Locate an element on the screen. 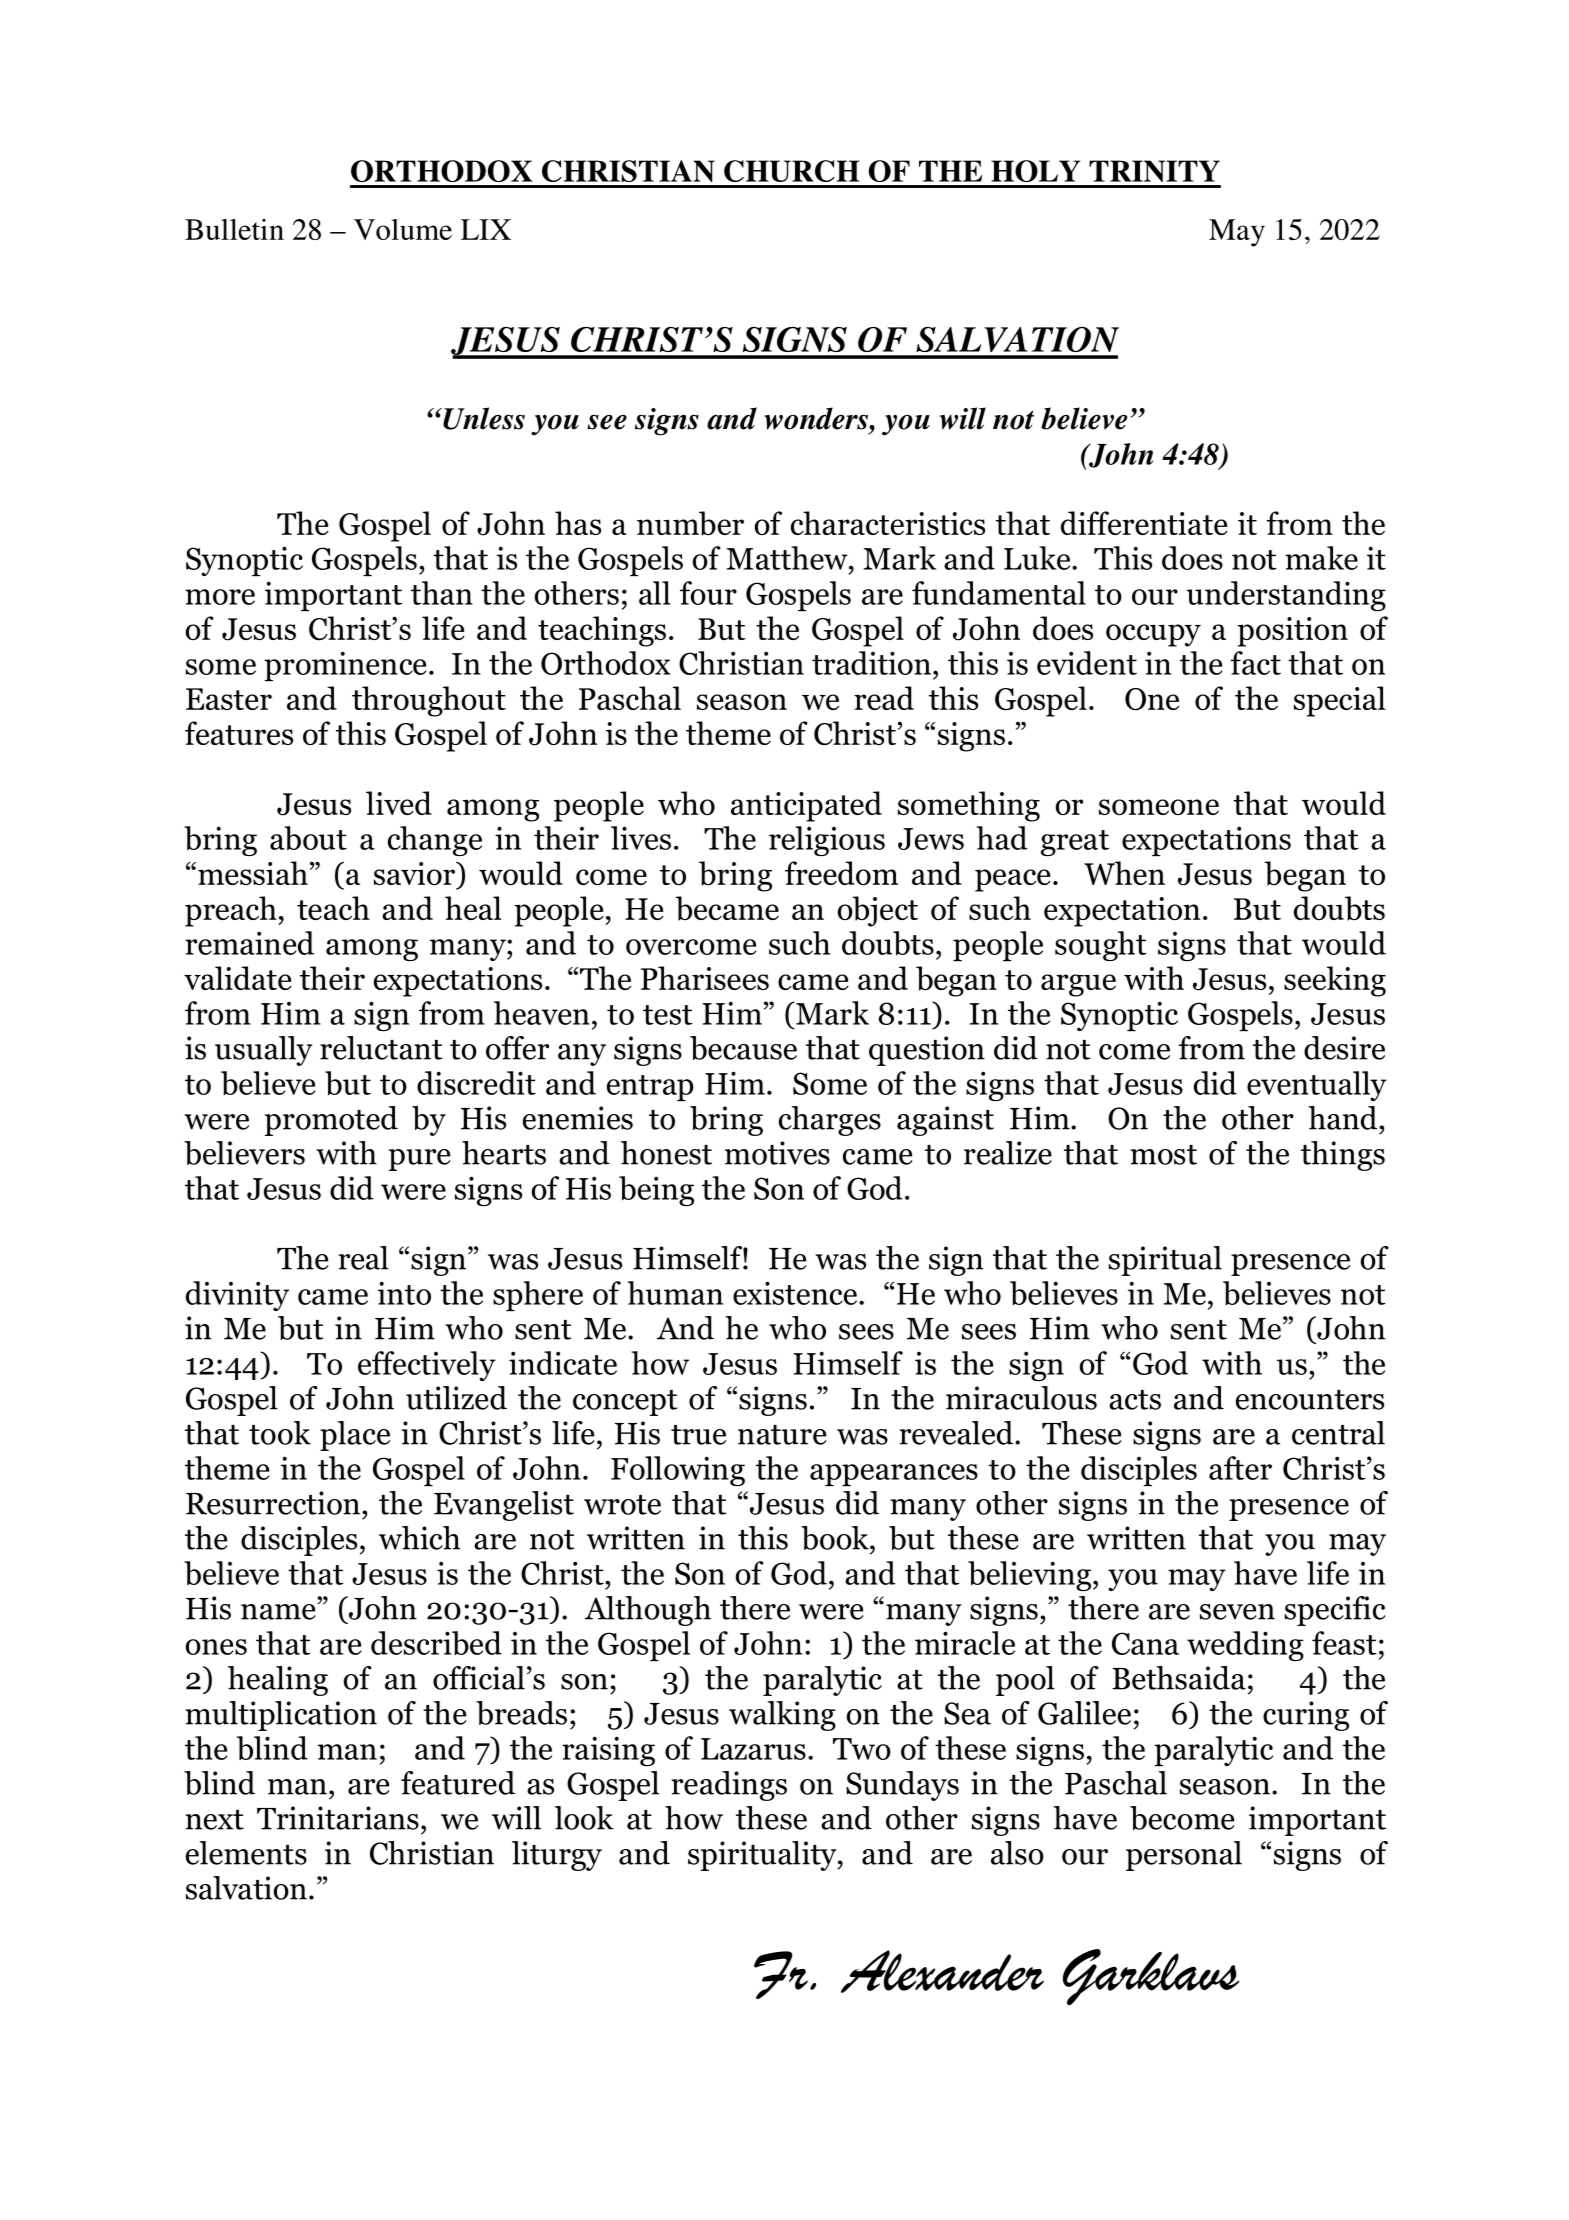 The height and width of the screenshot is (2220, 1569). Trinitarians is located at coordinates (338, 1818).
